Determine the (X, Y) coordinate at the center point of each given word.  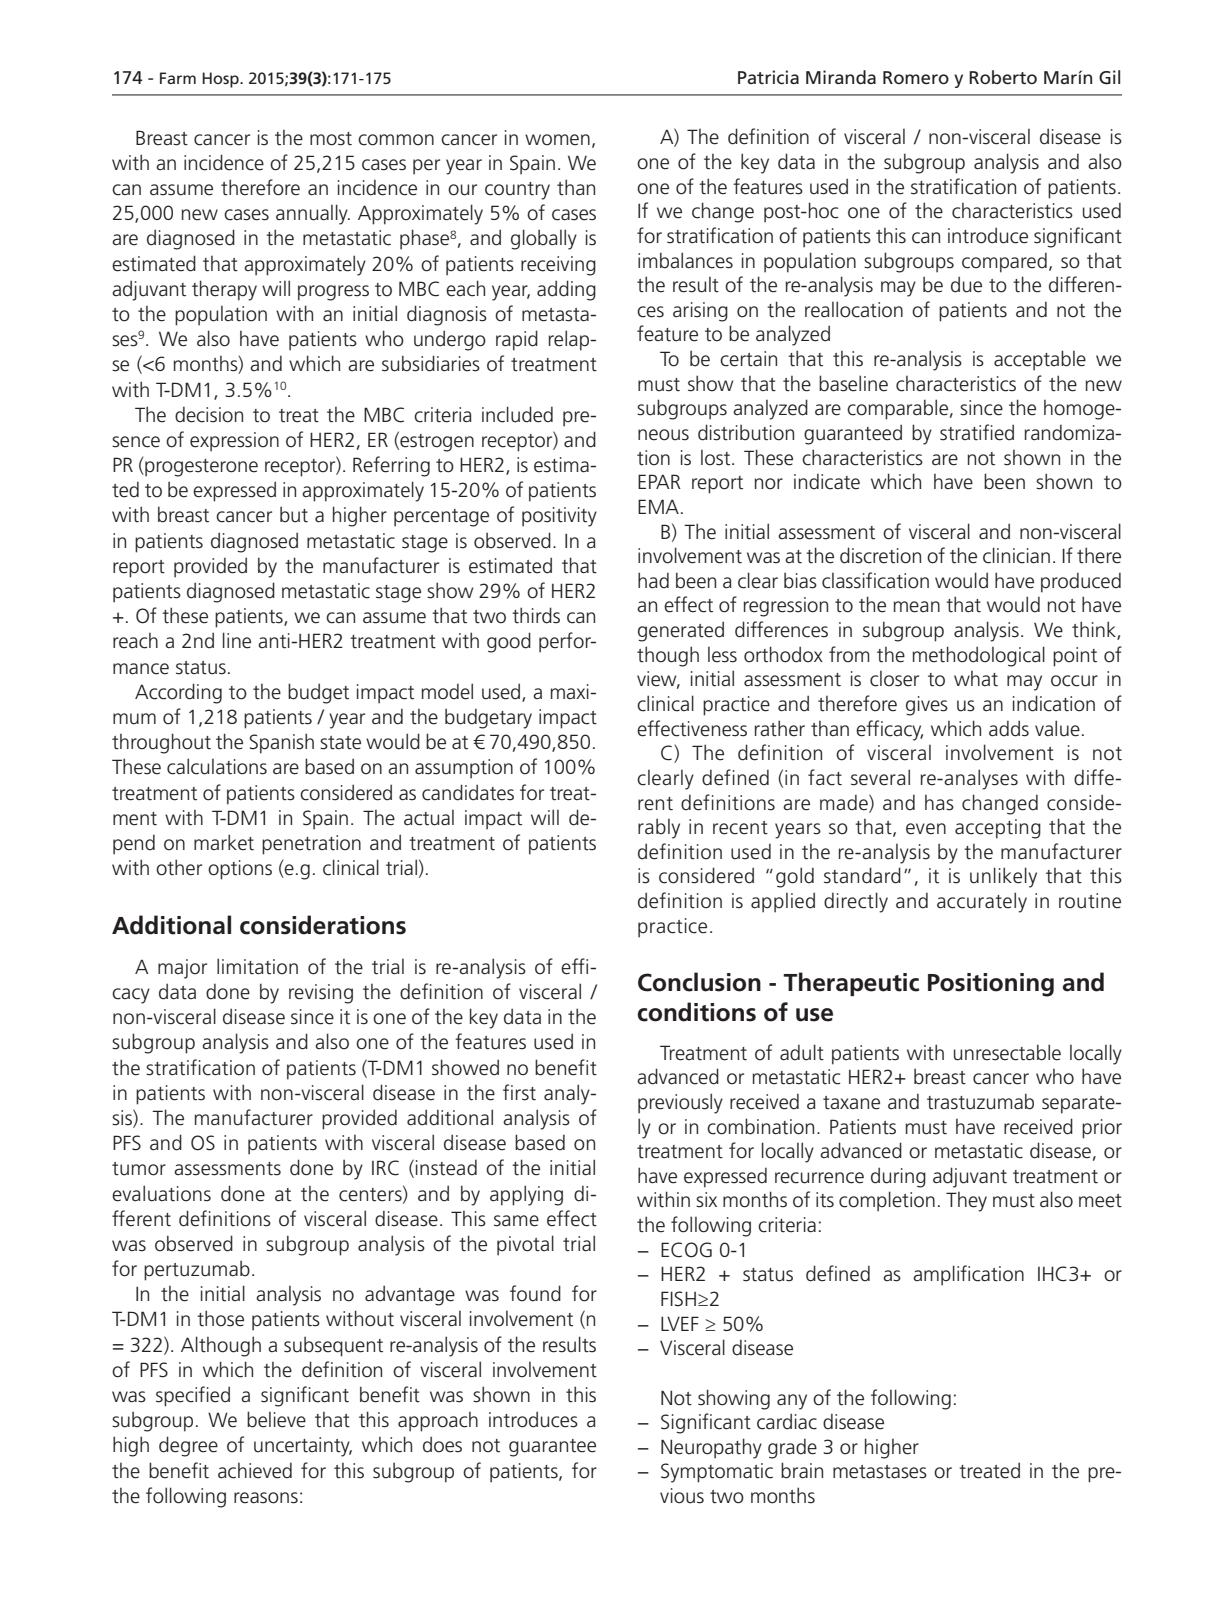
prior (1102, 1129)
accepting (998, 829)
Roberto (1003, 77)
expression (234, 442)
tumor (139, 1169)
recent (740, 828)
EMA (658, 506)
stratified (977, 432)
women (557, 140)
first (519, 1092)
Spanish (281, 743)
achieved (255, 1470)
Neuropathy (711, 1448)
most (331, 139)
